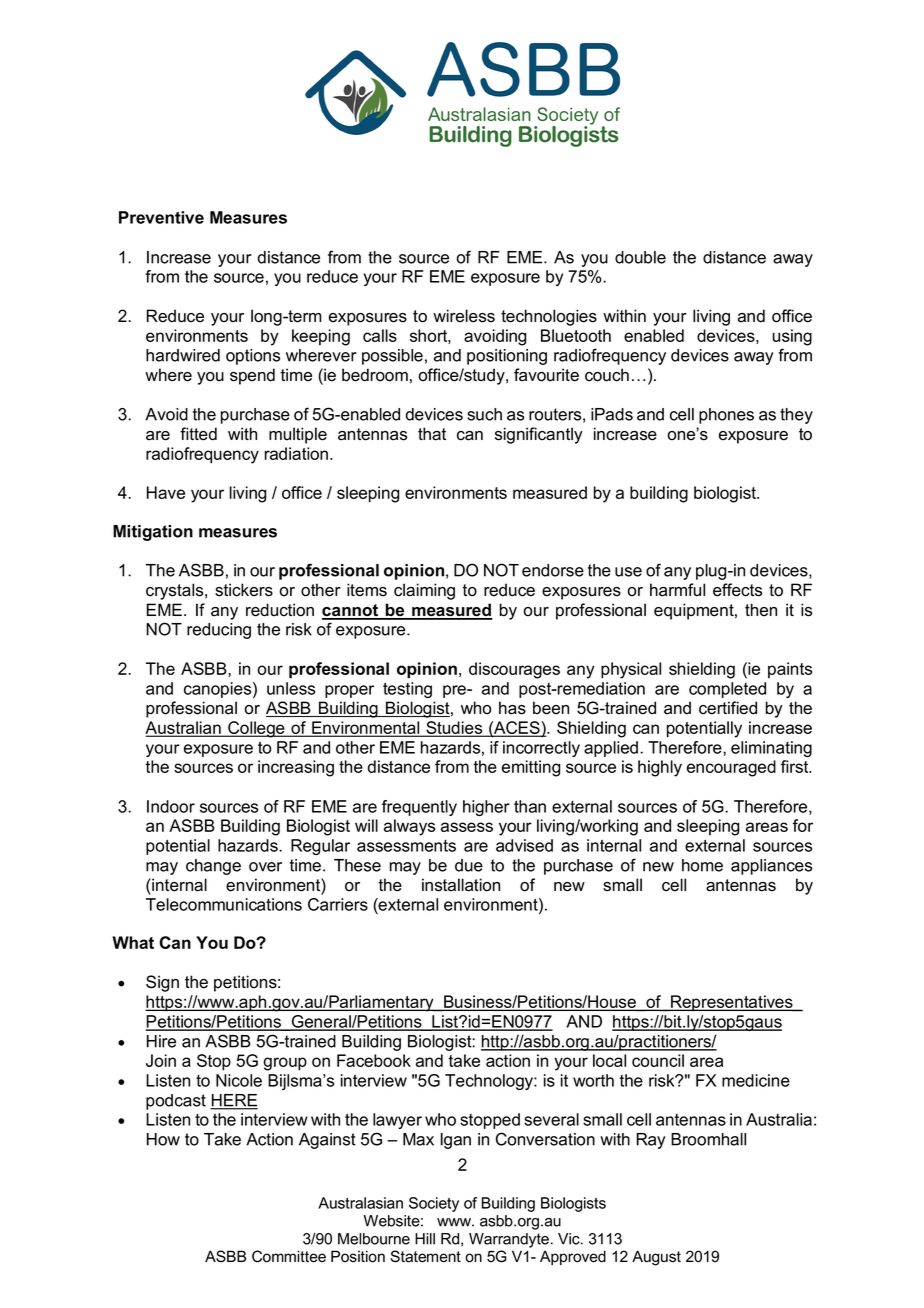 This screenshot has height=1308, width=924. What do you see at coordinates (761, 610) in the screenshot?
I see `then` at bounding box center [761, 610].
